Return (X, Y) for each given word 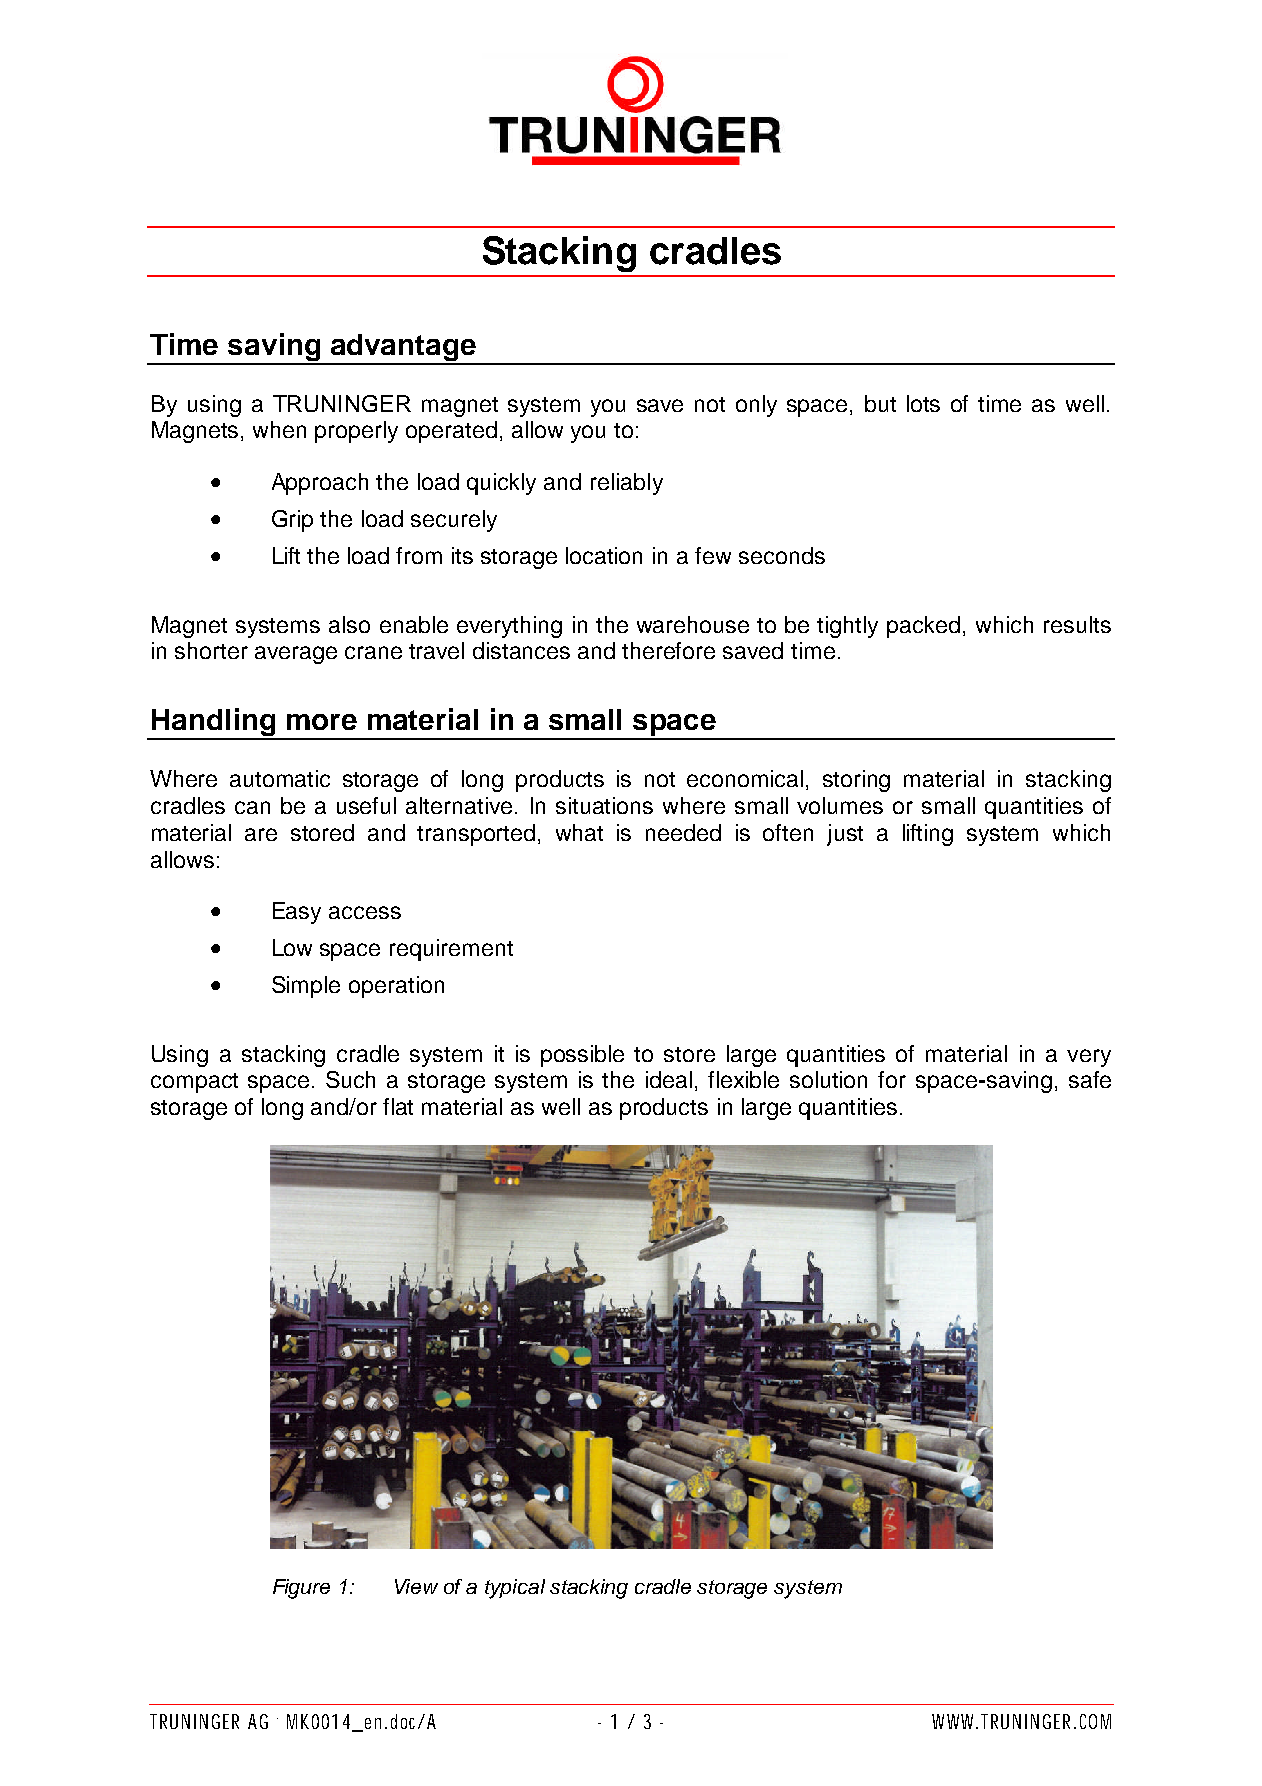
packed (923, 627)
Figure (301, 1589)
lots (923, 403)
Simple (306, 987)
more (322, 722)
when (279, 429)
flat (398, 1106)
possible (582, 1056)
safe (1090, 1079)
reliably (627, 484)
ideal (669, 1079)
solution (828, 1079)
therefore (668, 650)
